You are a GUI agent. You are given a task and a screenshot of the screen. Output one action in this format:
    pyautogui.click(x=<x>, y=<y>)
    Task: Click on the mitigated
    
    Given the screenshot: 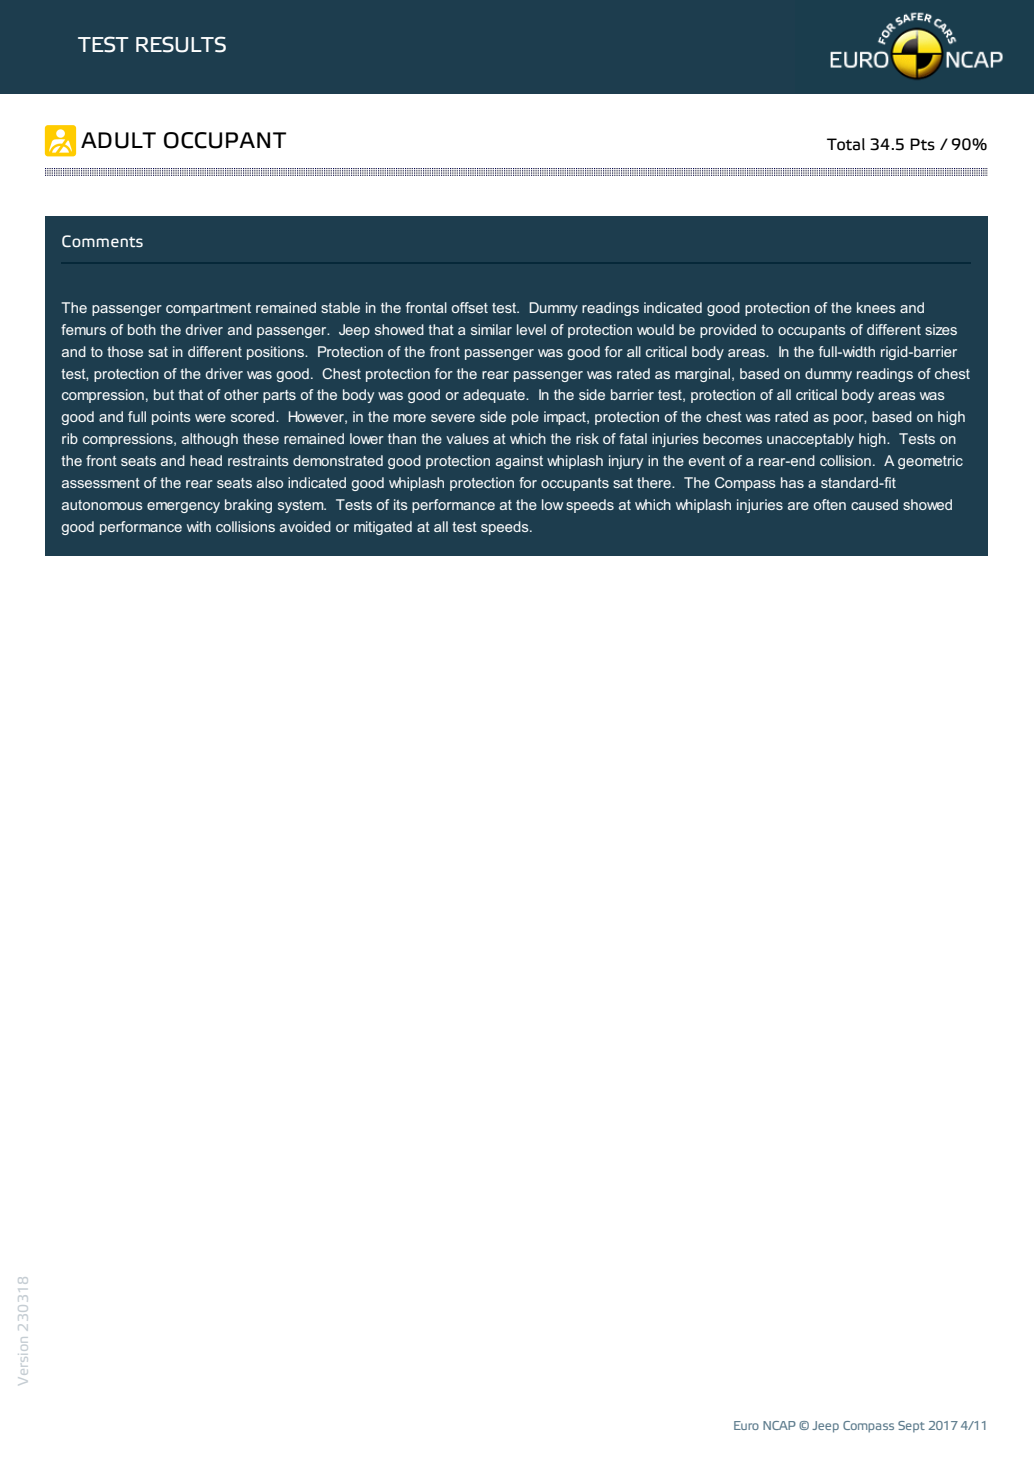 What is the action you would take?
    pyautogui.click(x=383, y=528)
